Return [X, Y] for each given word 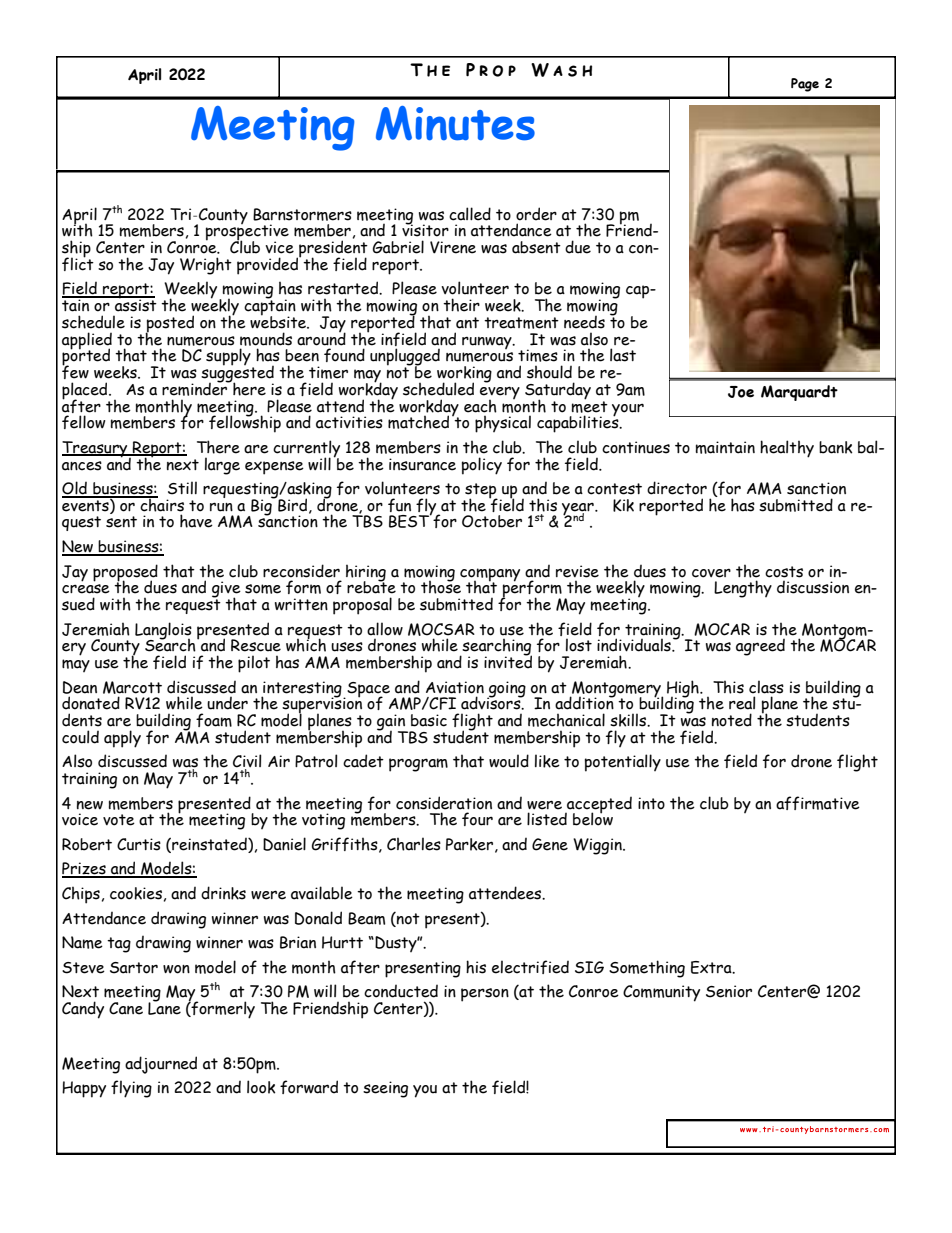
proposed [125, 573]
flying [131, 1089]
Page [805, 85]
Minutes [455, 123]
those [441, 586]
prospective [247, 232]
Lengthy [743, 589]
